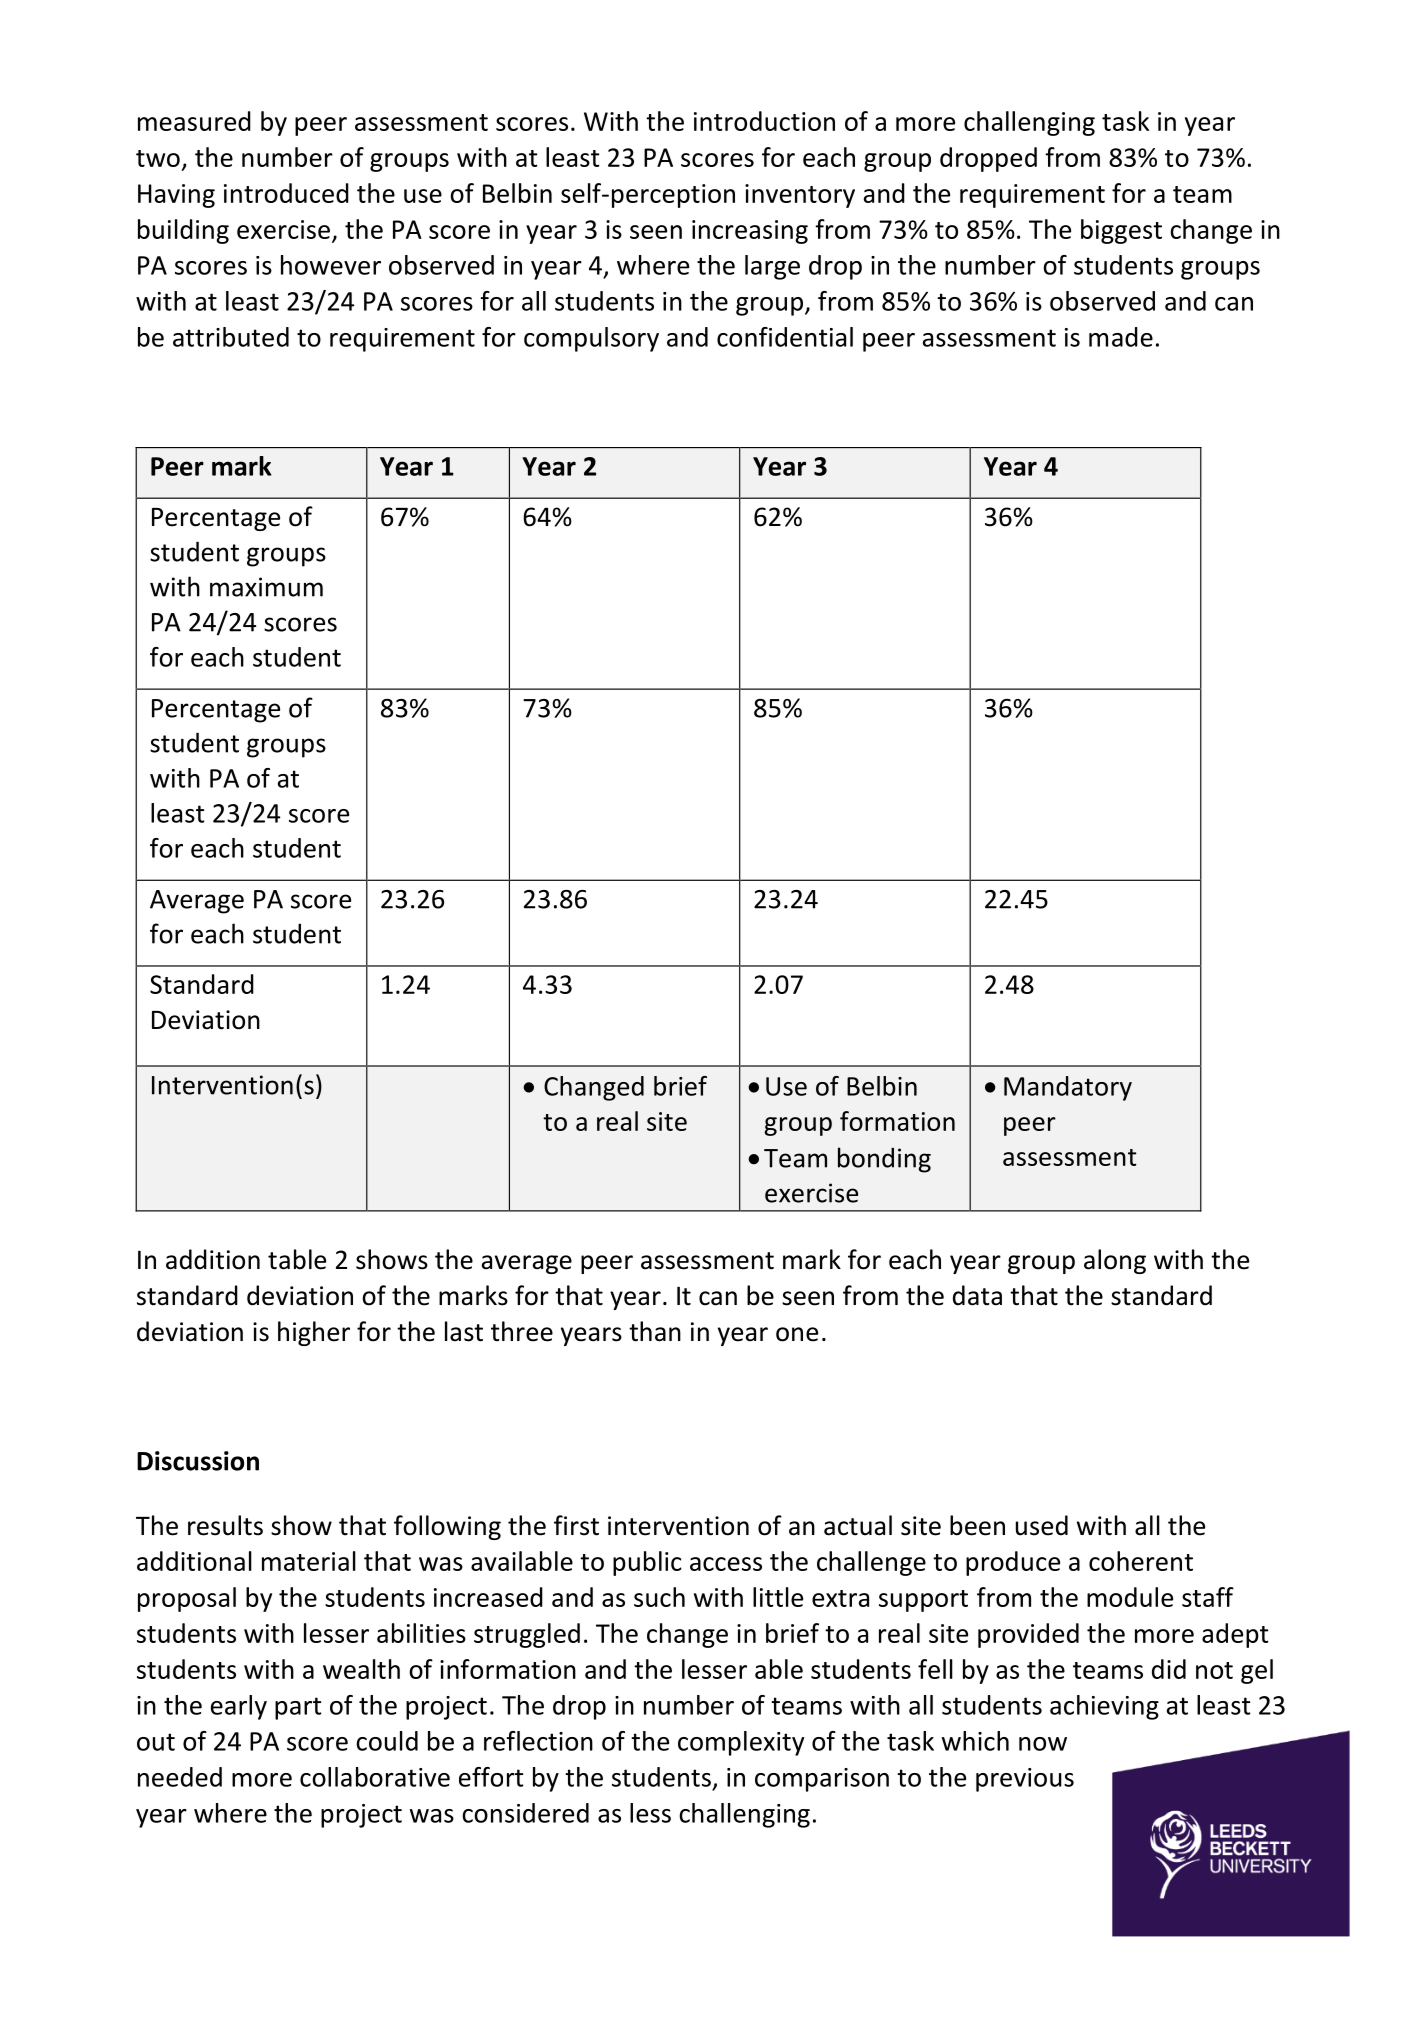 The width and height of the image is (1425, 2017). Describe the element at coordinates (1121, 231) in the image. I see `biggest` at that location.
